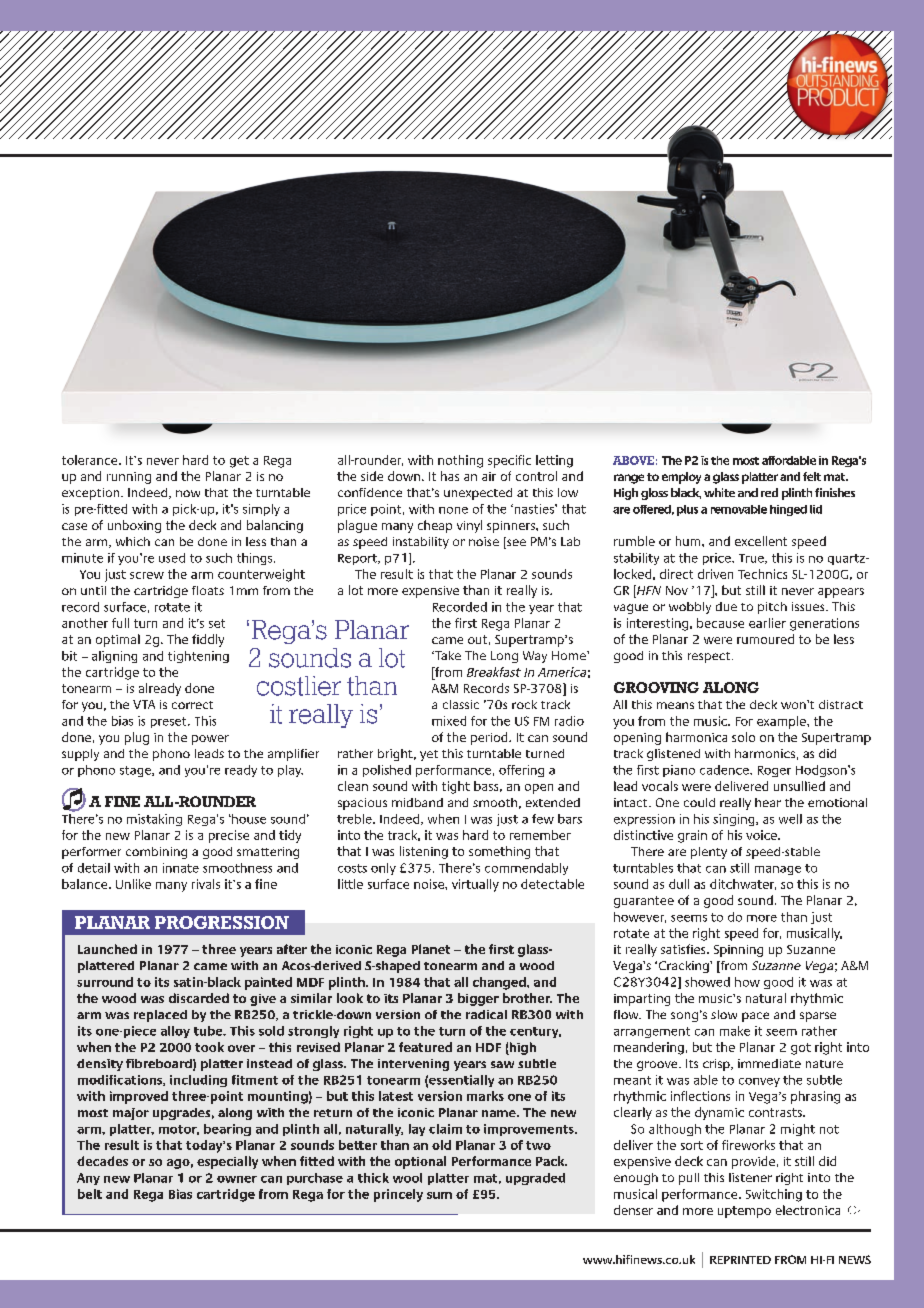 The width and height of the document is (924, 1308). Describe the element at coordinates (424, 852) in the document. I see `listening` at that location.
